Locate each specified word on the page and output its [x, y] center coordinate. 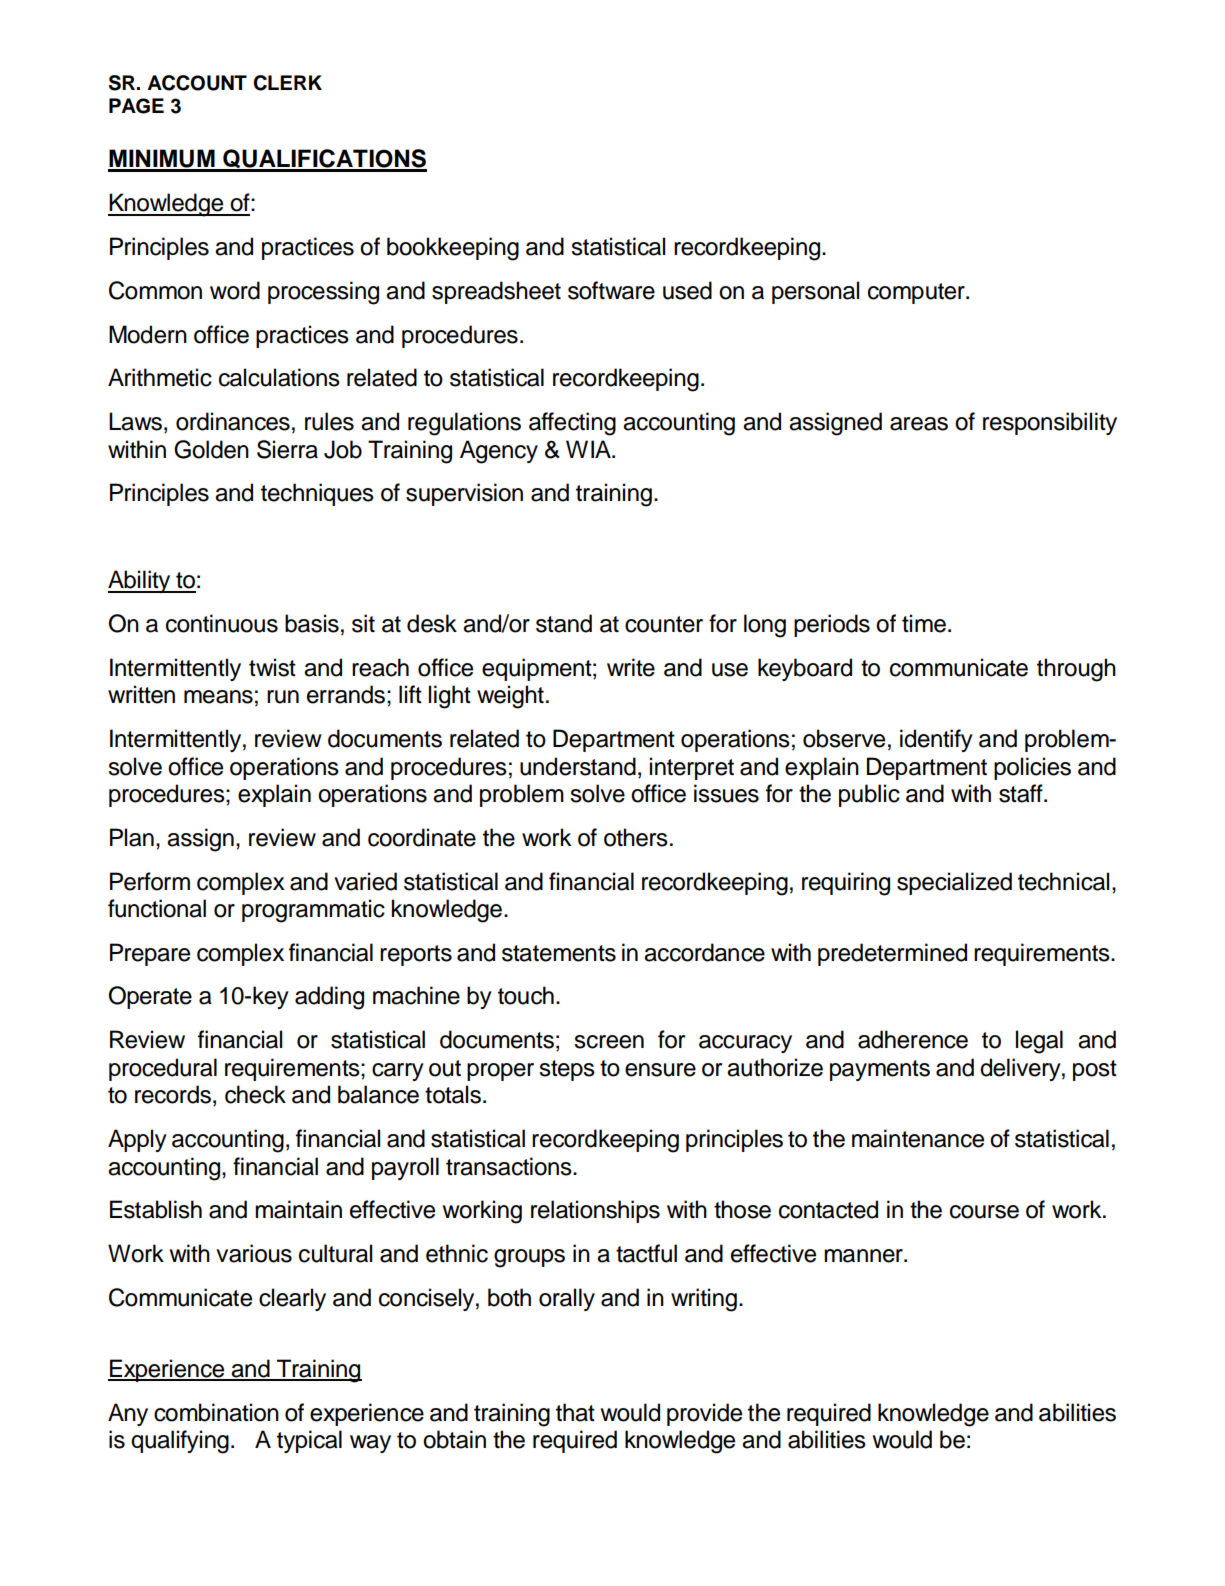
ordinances [233, 421]
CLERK [287, 83]
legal [1039, 1042]
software [611, 290]
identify [936, 740]
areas [919, 424]
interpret [692, 768]
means [218, 697]
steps [567, 1070]
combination [216, 1412]
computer [917, 293]
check [255, 1094]
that [575, 1412]
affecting [572, 424]
